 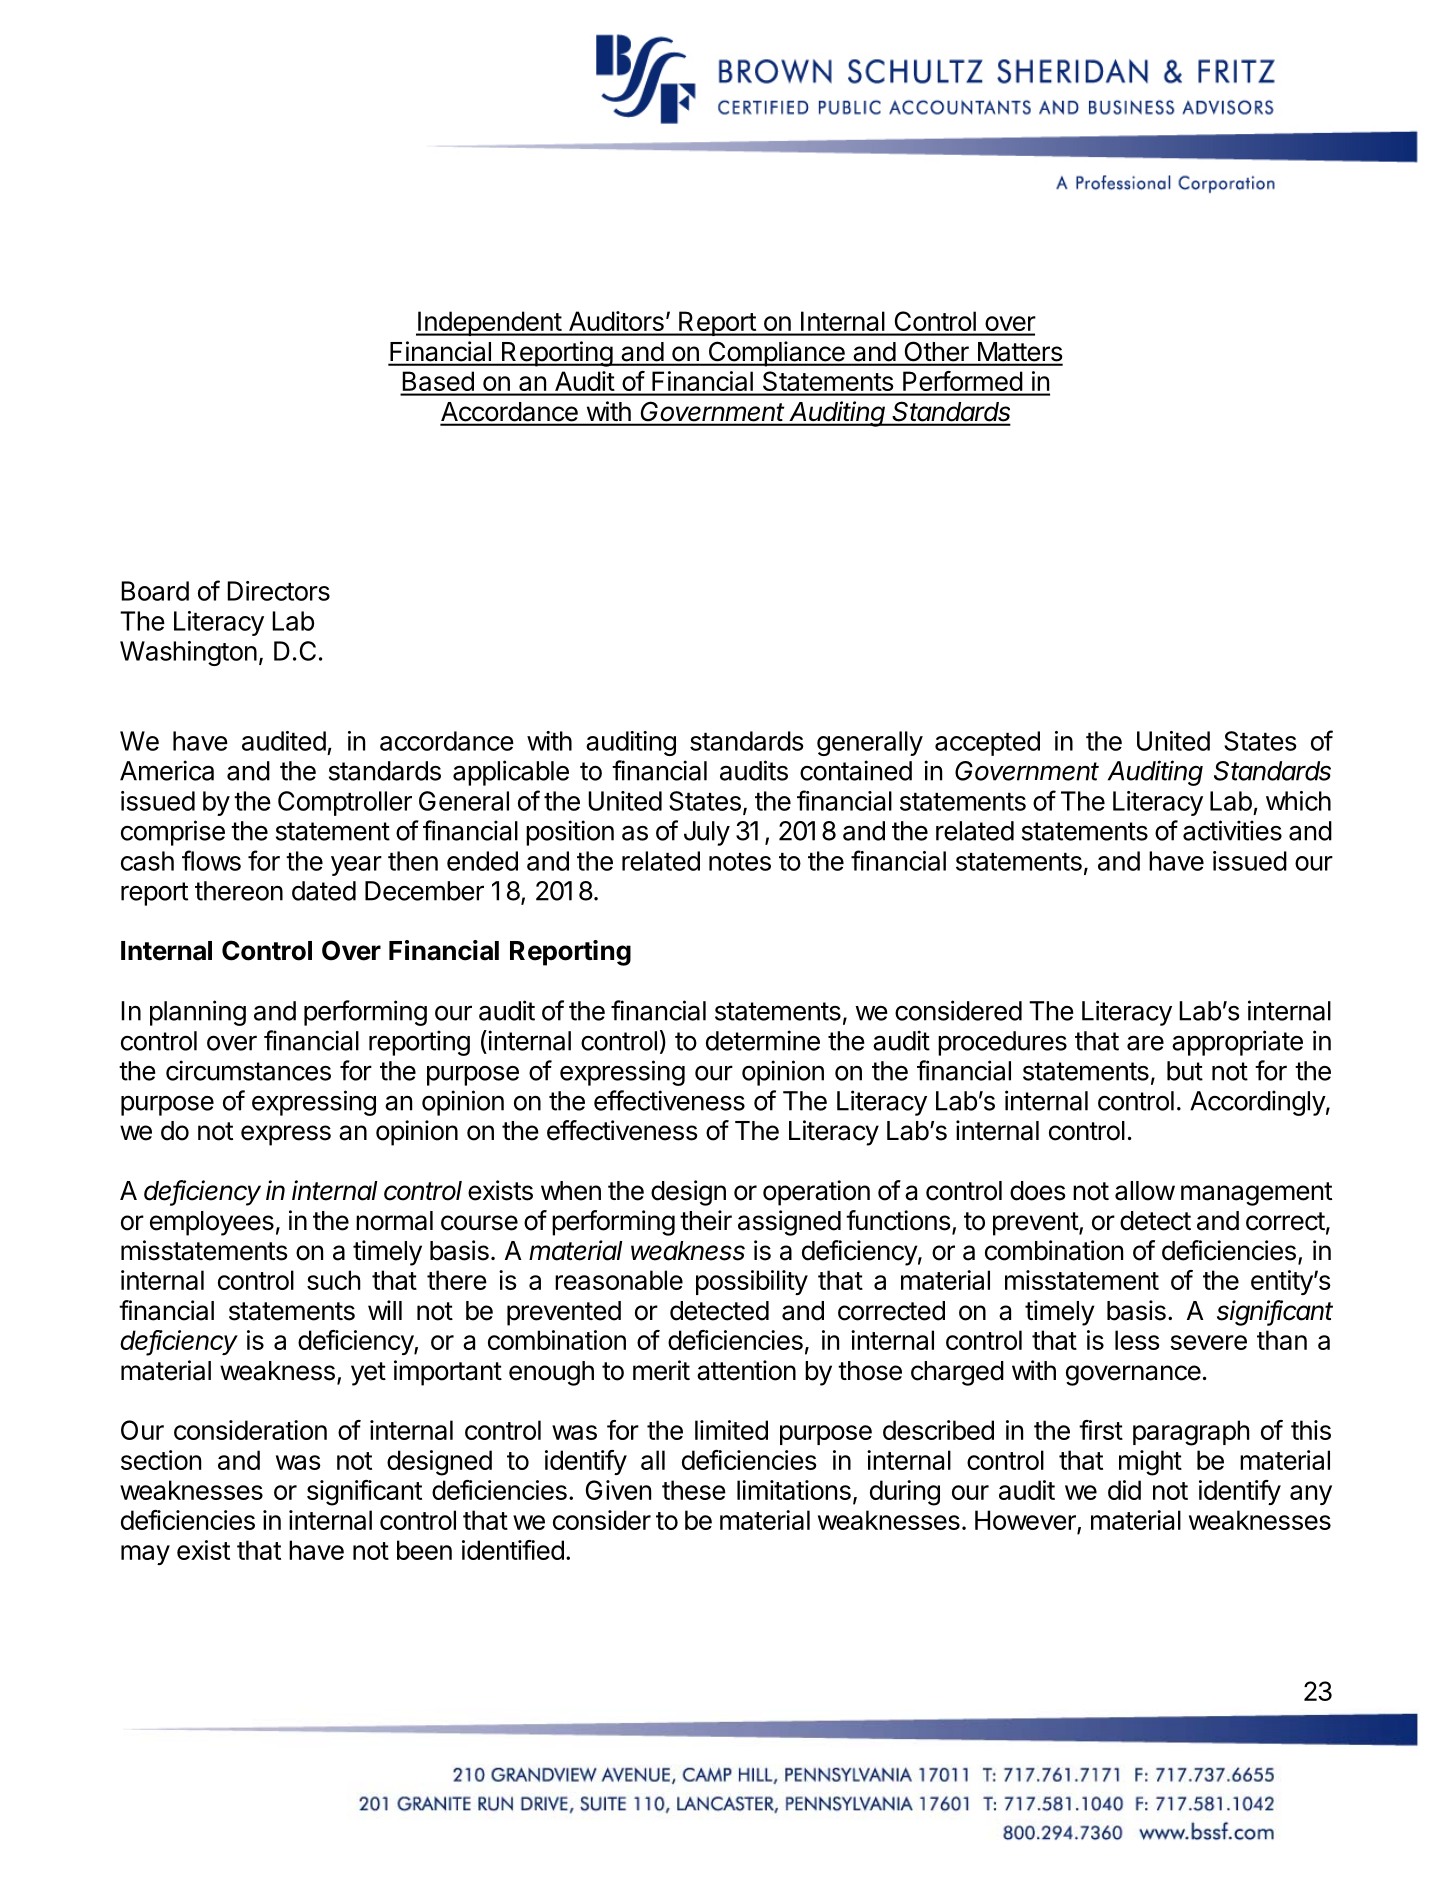 I want to click on but, so click(x=1185, y=1071).
